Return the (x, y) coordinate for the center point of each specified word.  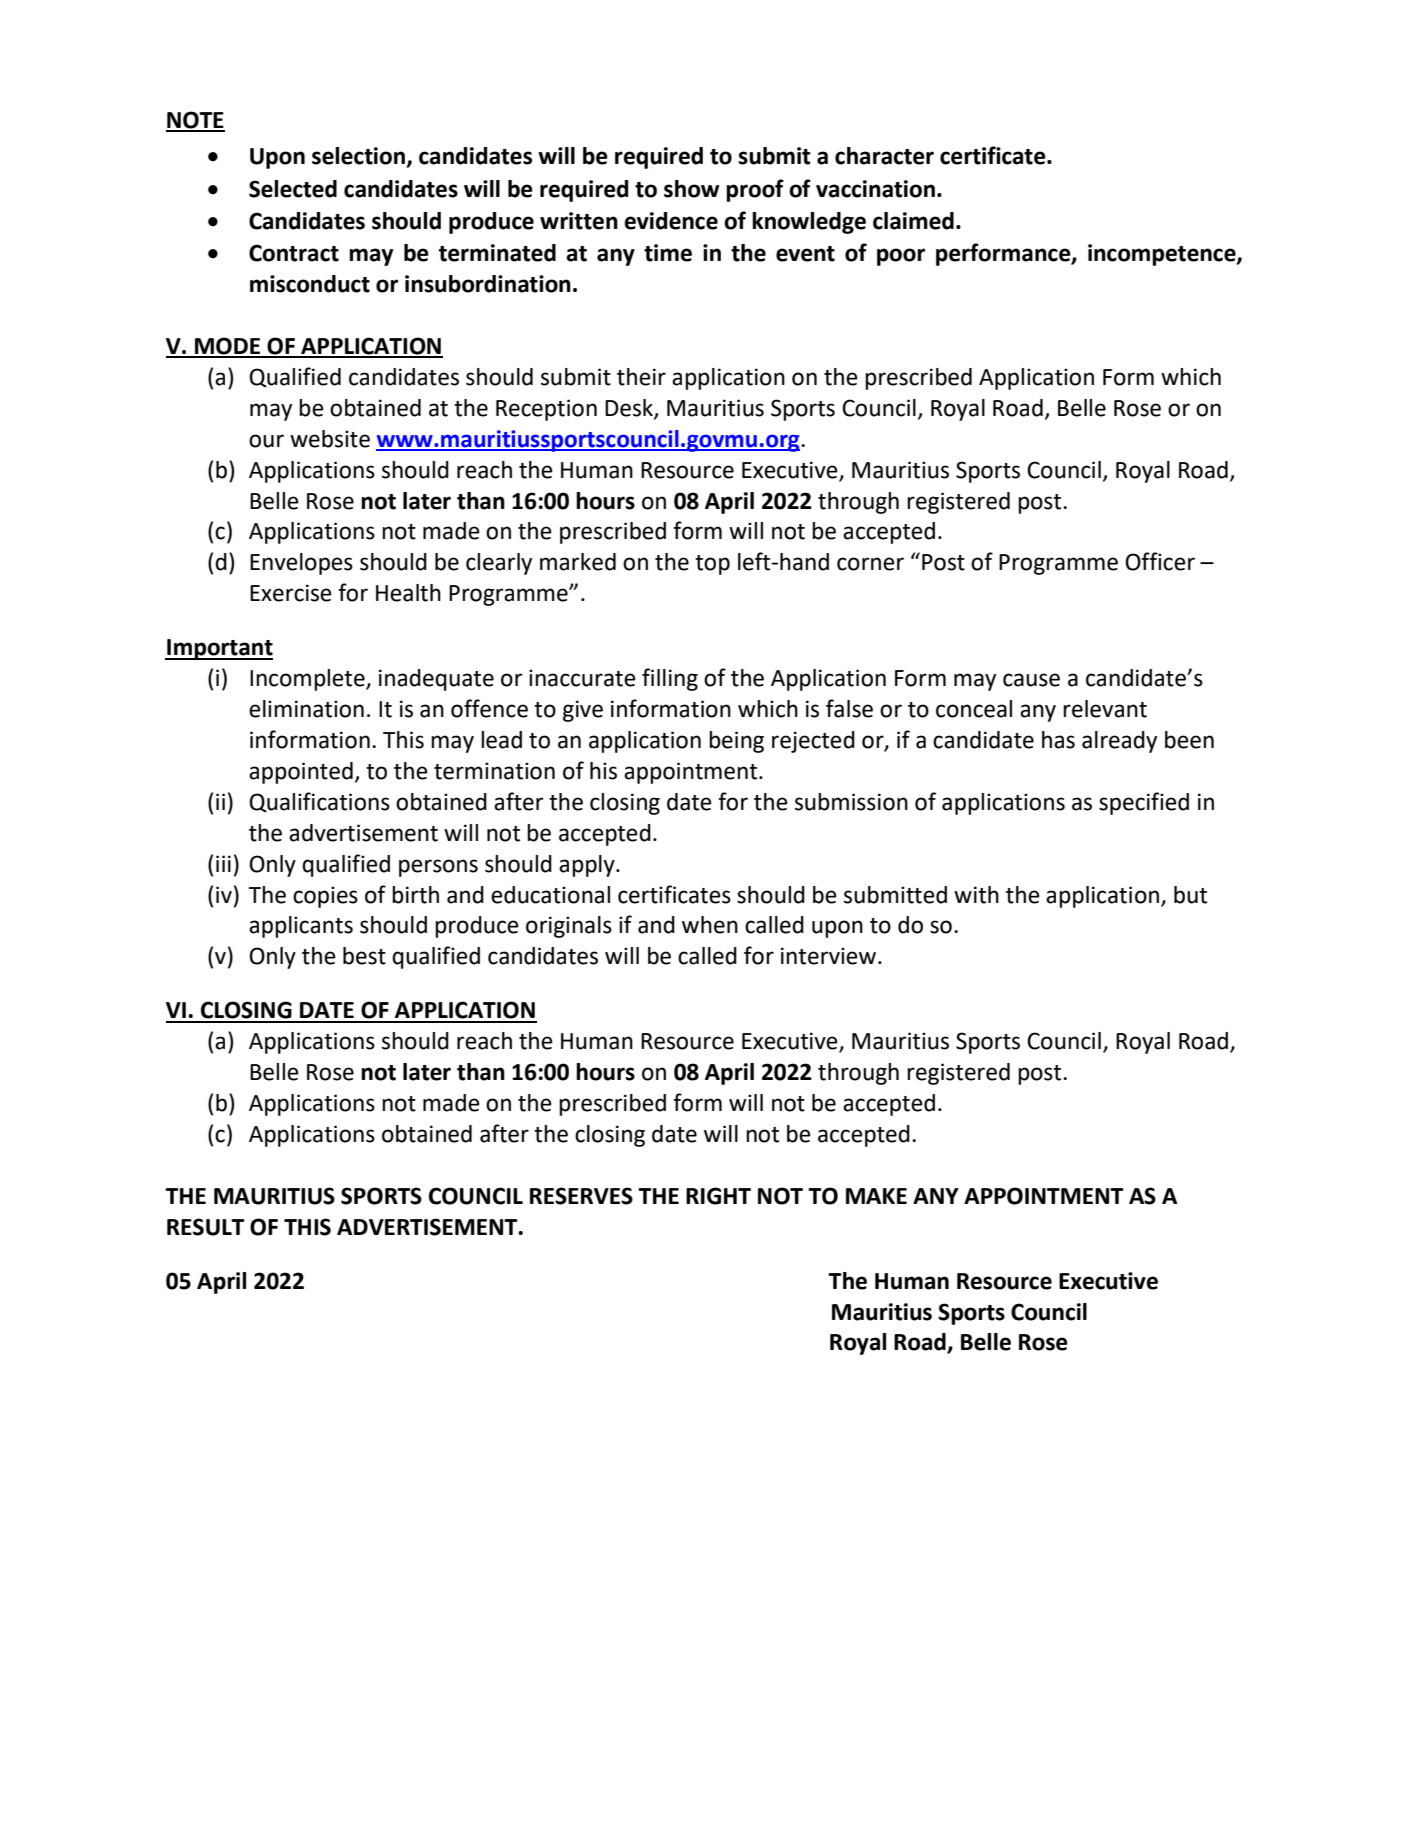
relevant (1105, 709)
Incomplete (308, 680)
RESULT (206, 1227)
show (691, 189)
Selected (293, 189)
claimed (913, 221)
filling (670, 679)
